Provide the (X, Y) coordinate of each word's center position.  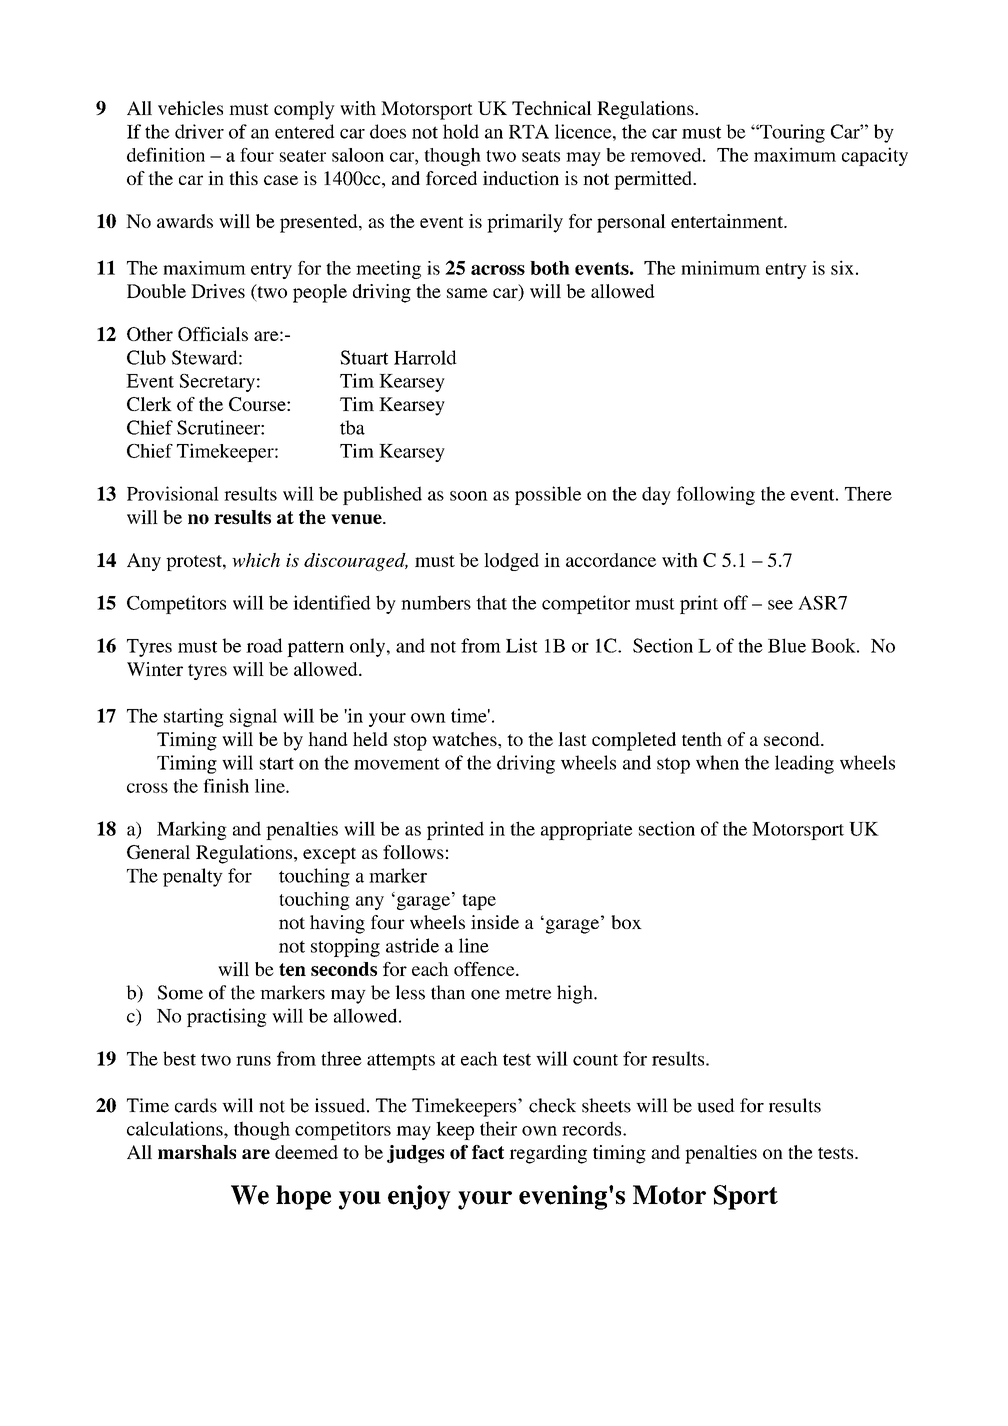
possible (548, 495)
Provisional (173, 493)
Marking (192, 830)
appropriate (586, 830)
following (716, 495)
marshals (197, 1152)
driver (199, 131)
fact (488, 1152)
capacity (875, 156)
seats (541, 156)
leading (804, 764)
